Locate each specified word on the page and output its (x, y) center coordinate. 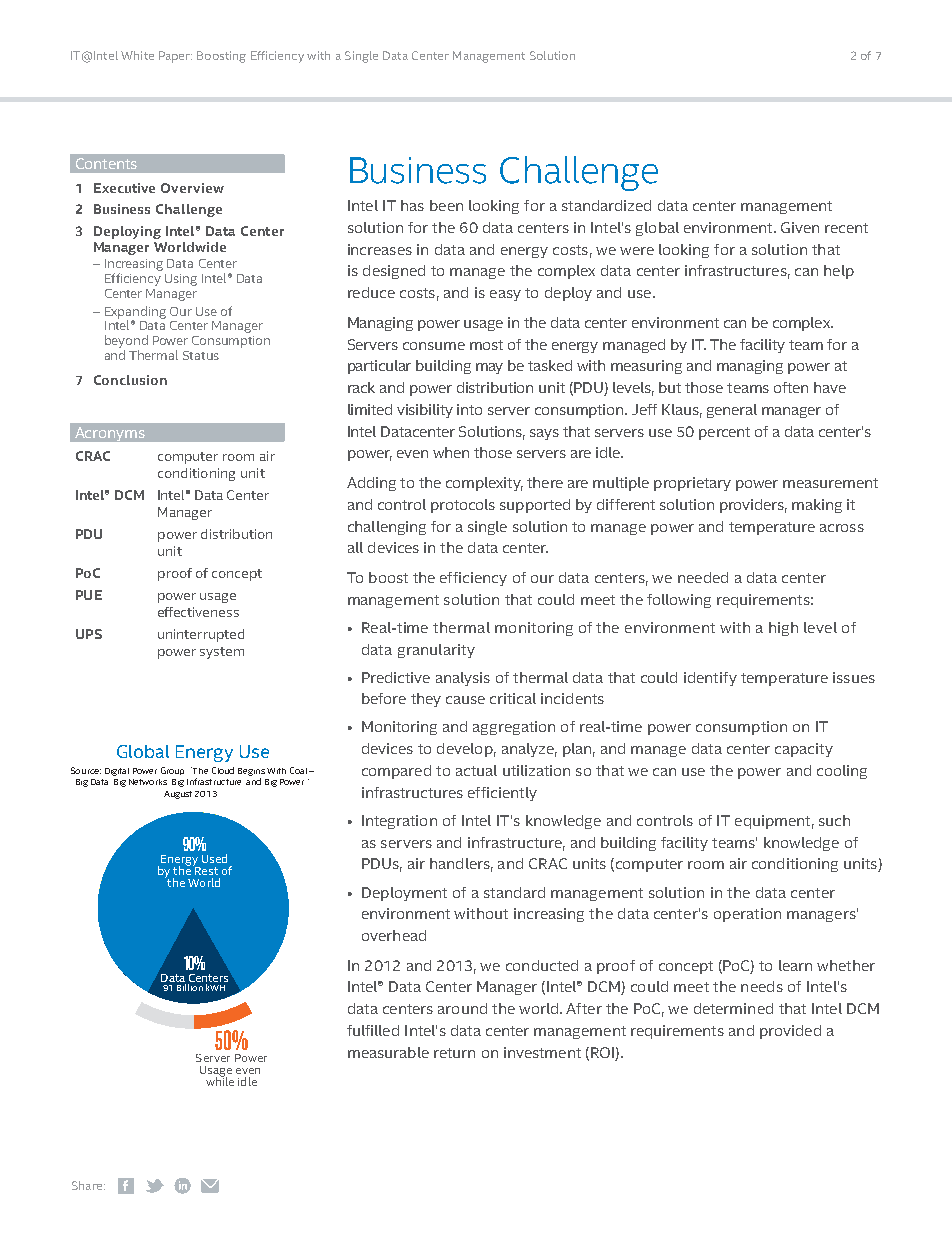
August (178, 795)
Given (800, 227)
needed (703, 577)
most (486, 345)
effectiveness (198, 612)
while (220, 1080)
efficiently (502, 794)
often (791, 387)
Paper (175, 57)
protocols (463, 506)
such (834, 820)
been (446, 205)
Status (201, 355)
